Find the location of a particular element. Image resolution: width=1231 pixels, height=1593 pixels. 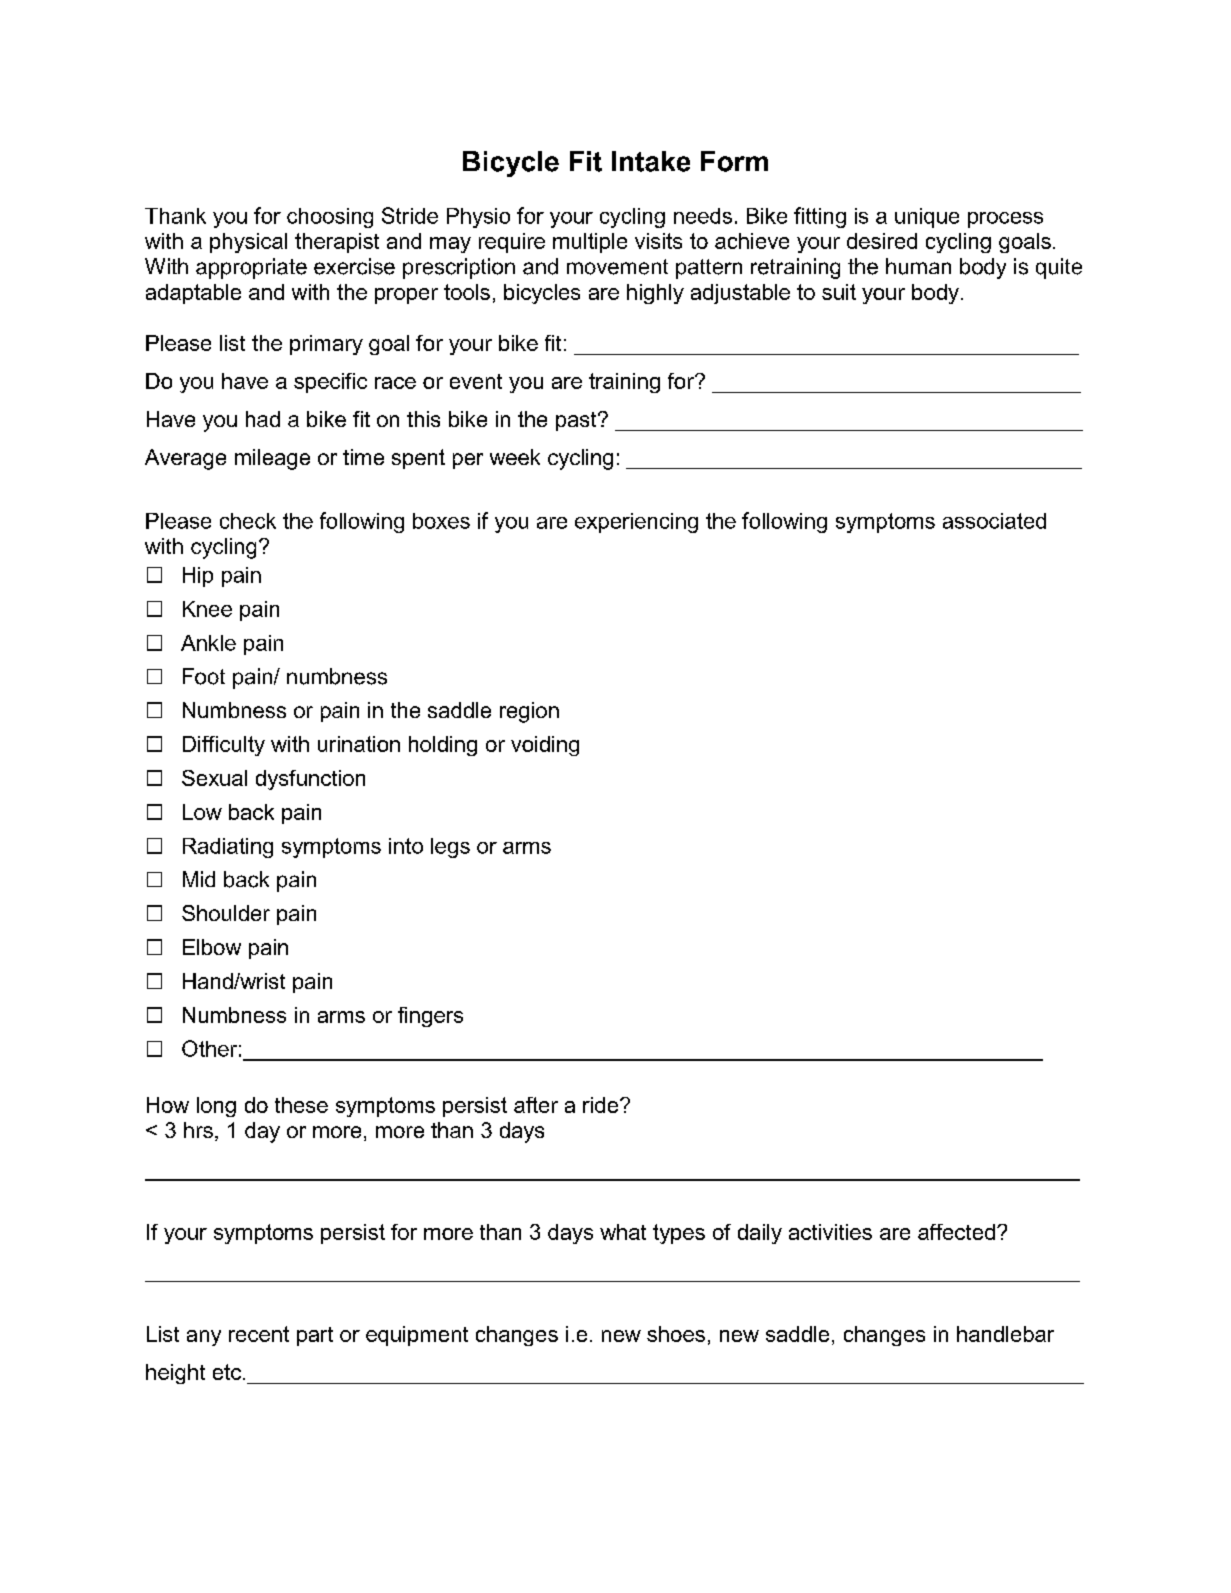

region is located at coordinates (529, 712).
